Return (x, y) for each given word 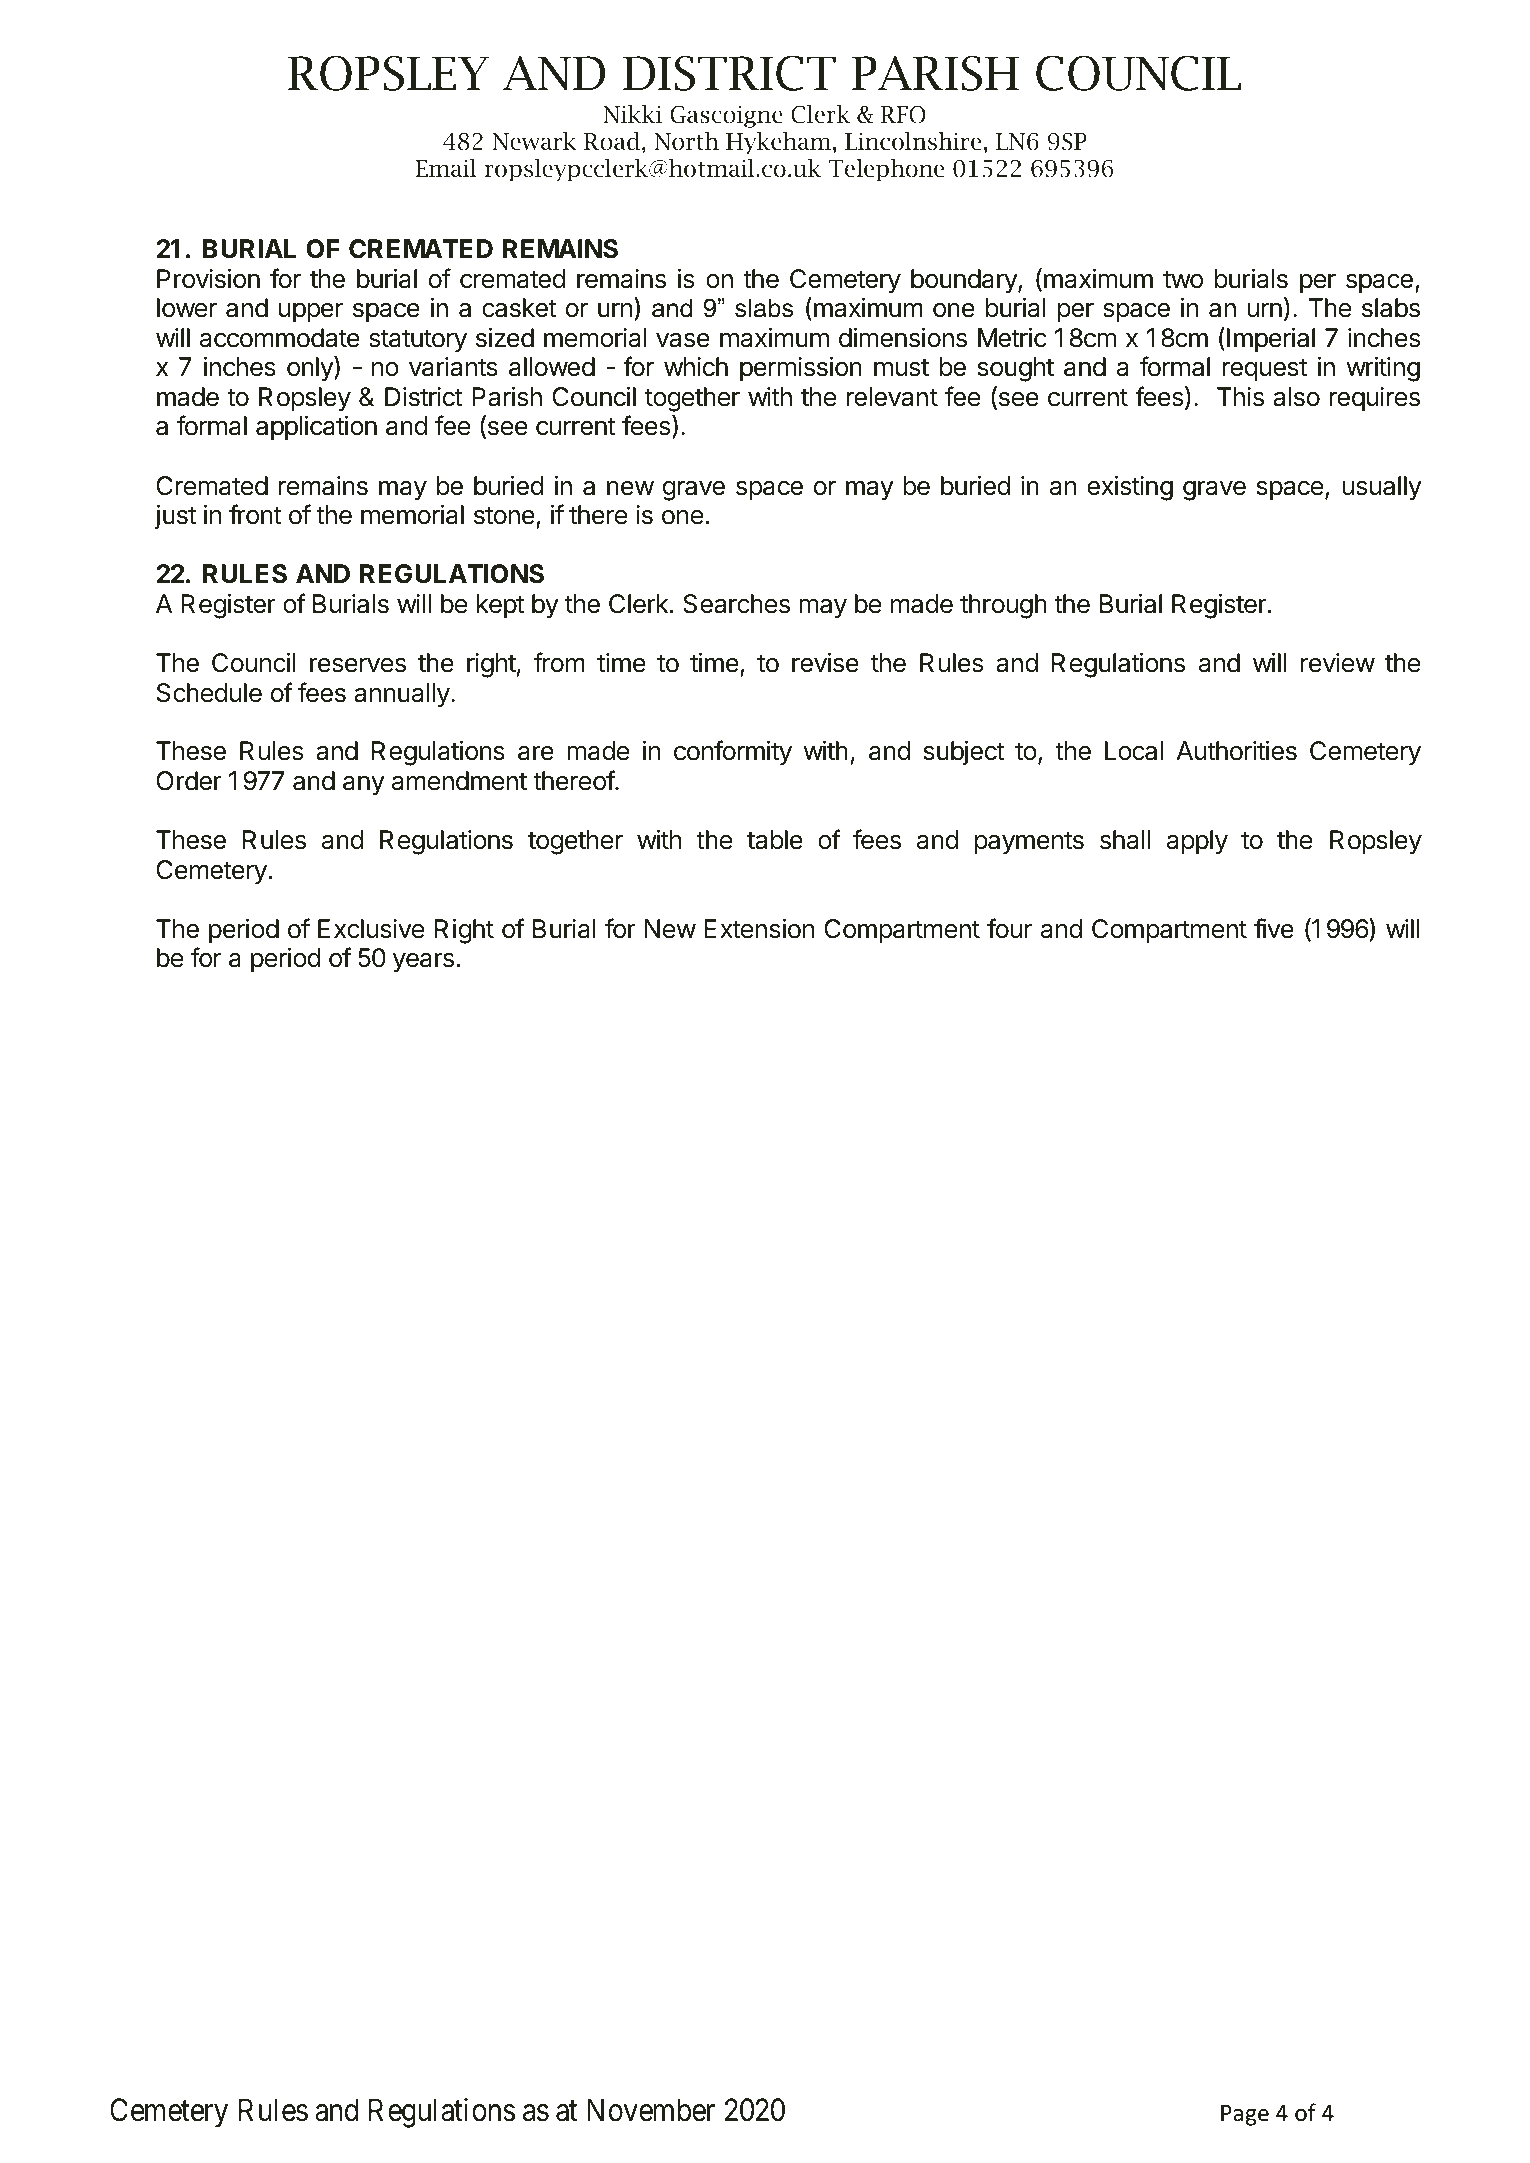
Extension (759, 929)
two (1183, 279)
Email (446, 168)
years (423, 963)
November (651, 2110)
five (1274, 928)
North (686, 141)
